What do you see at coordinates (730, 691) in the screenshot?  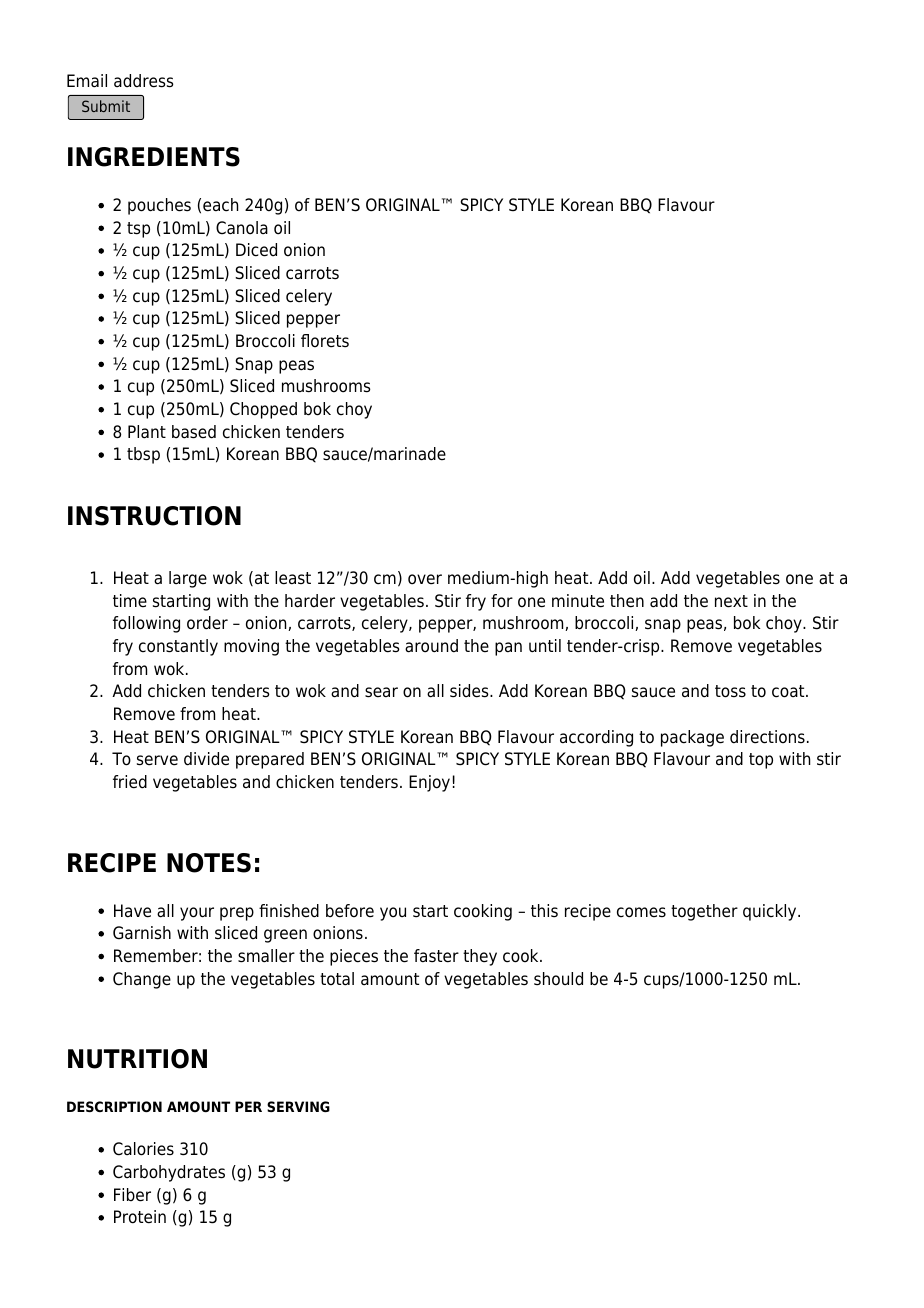 I see `toss` at bounding box center [730, 691].
